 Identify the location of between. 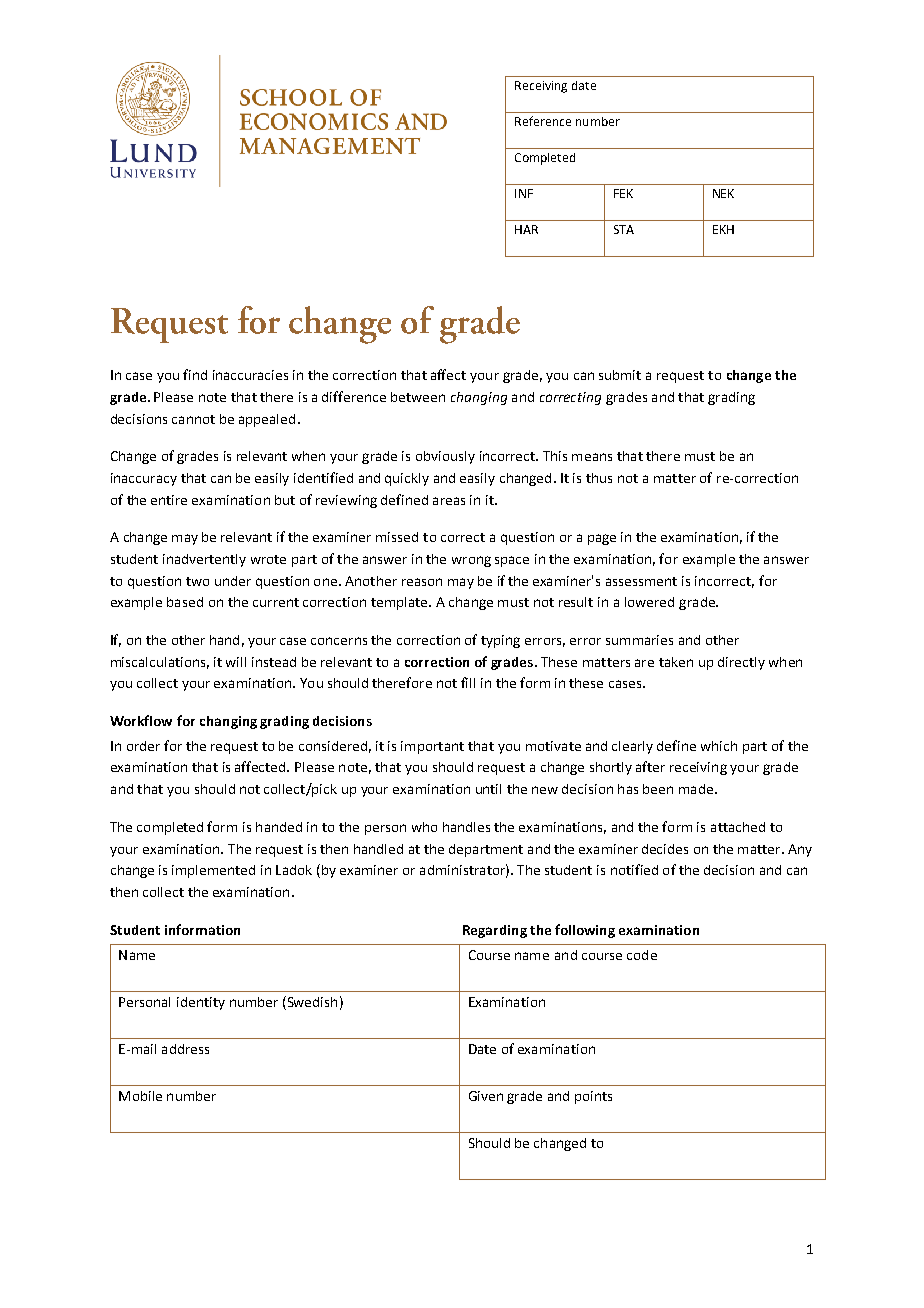
(418, 397).
